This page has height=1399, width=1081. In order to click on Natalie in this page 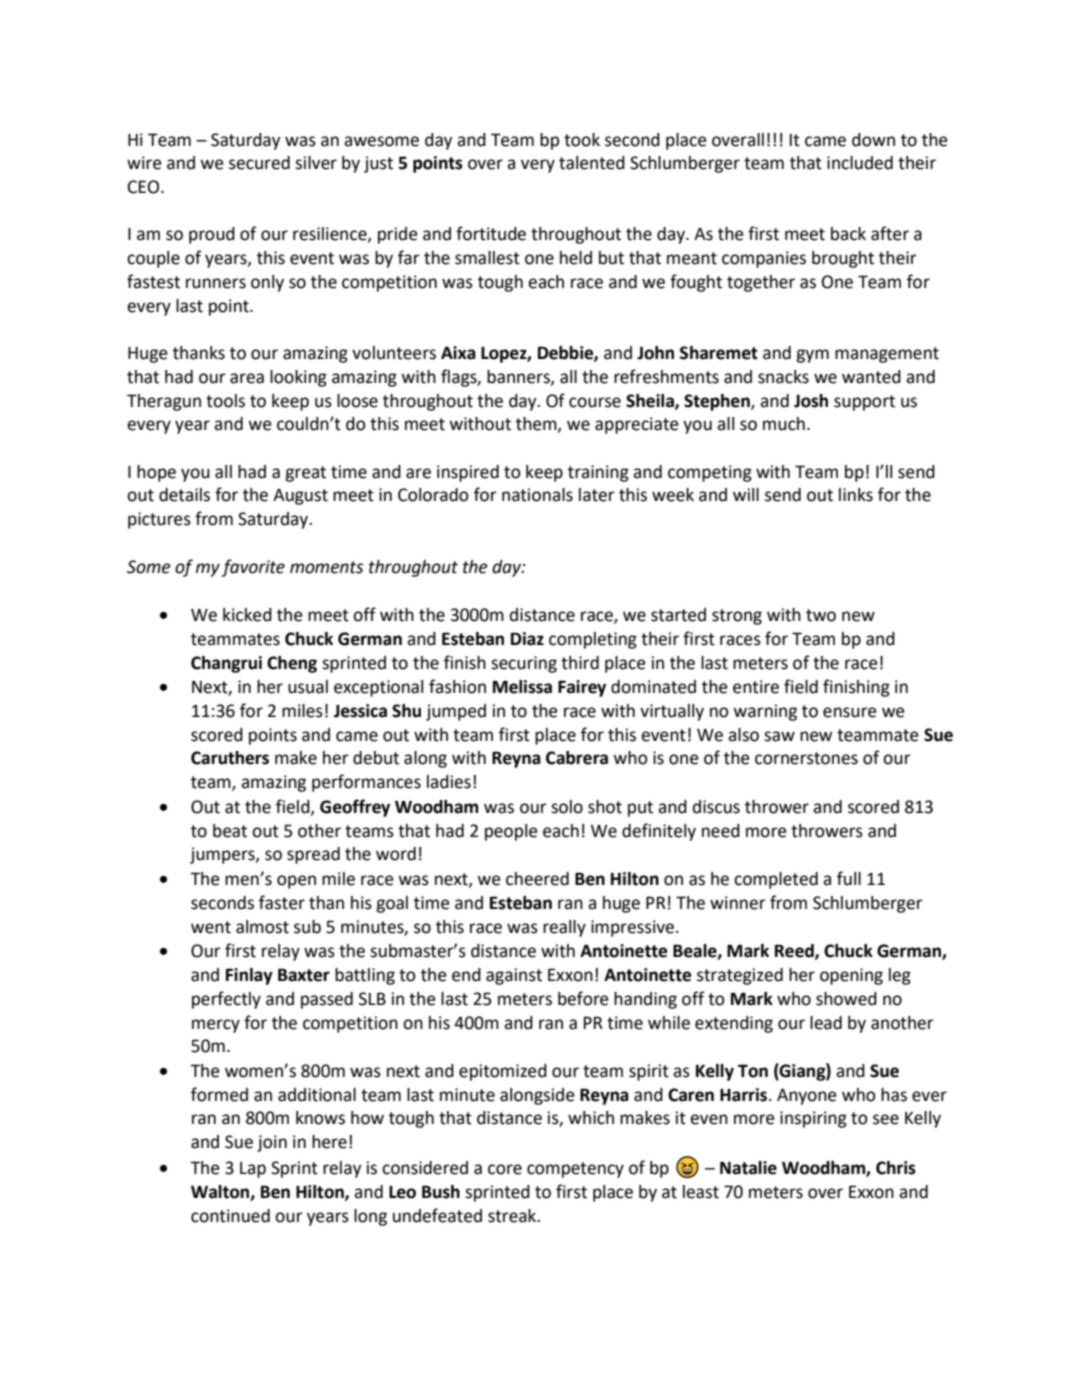, I will do `click(748, 1168)`.
